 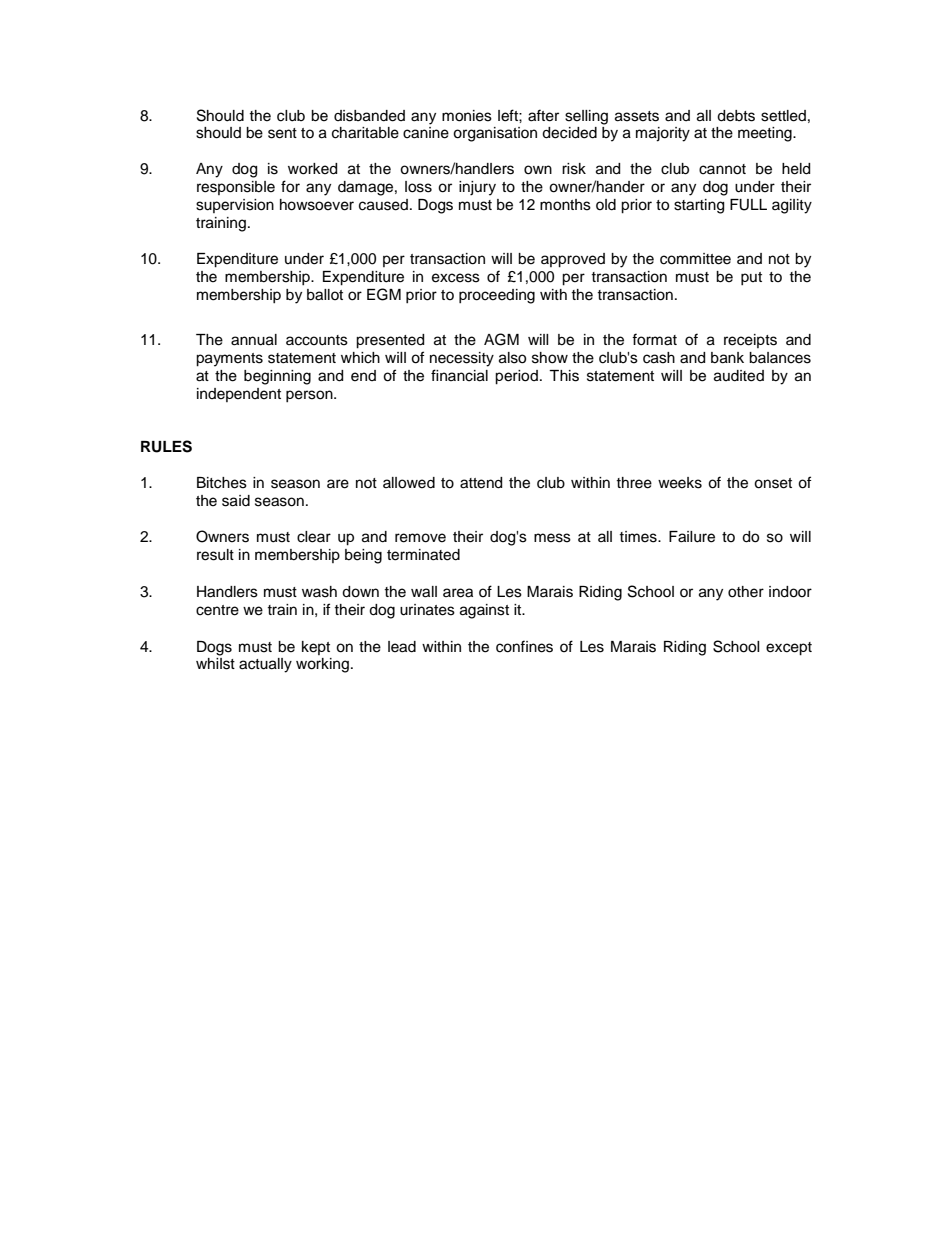 What do you see at coordinates (495, 134) in the screenshot?
I see `organisation` at bounding box center [495, 134].
